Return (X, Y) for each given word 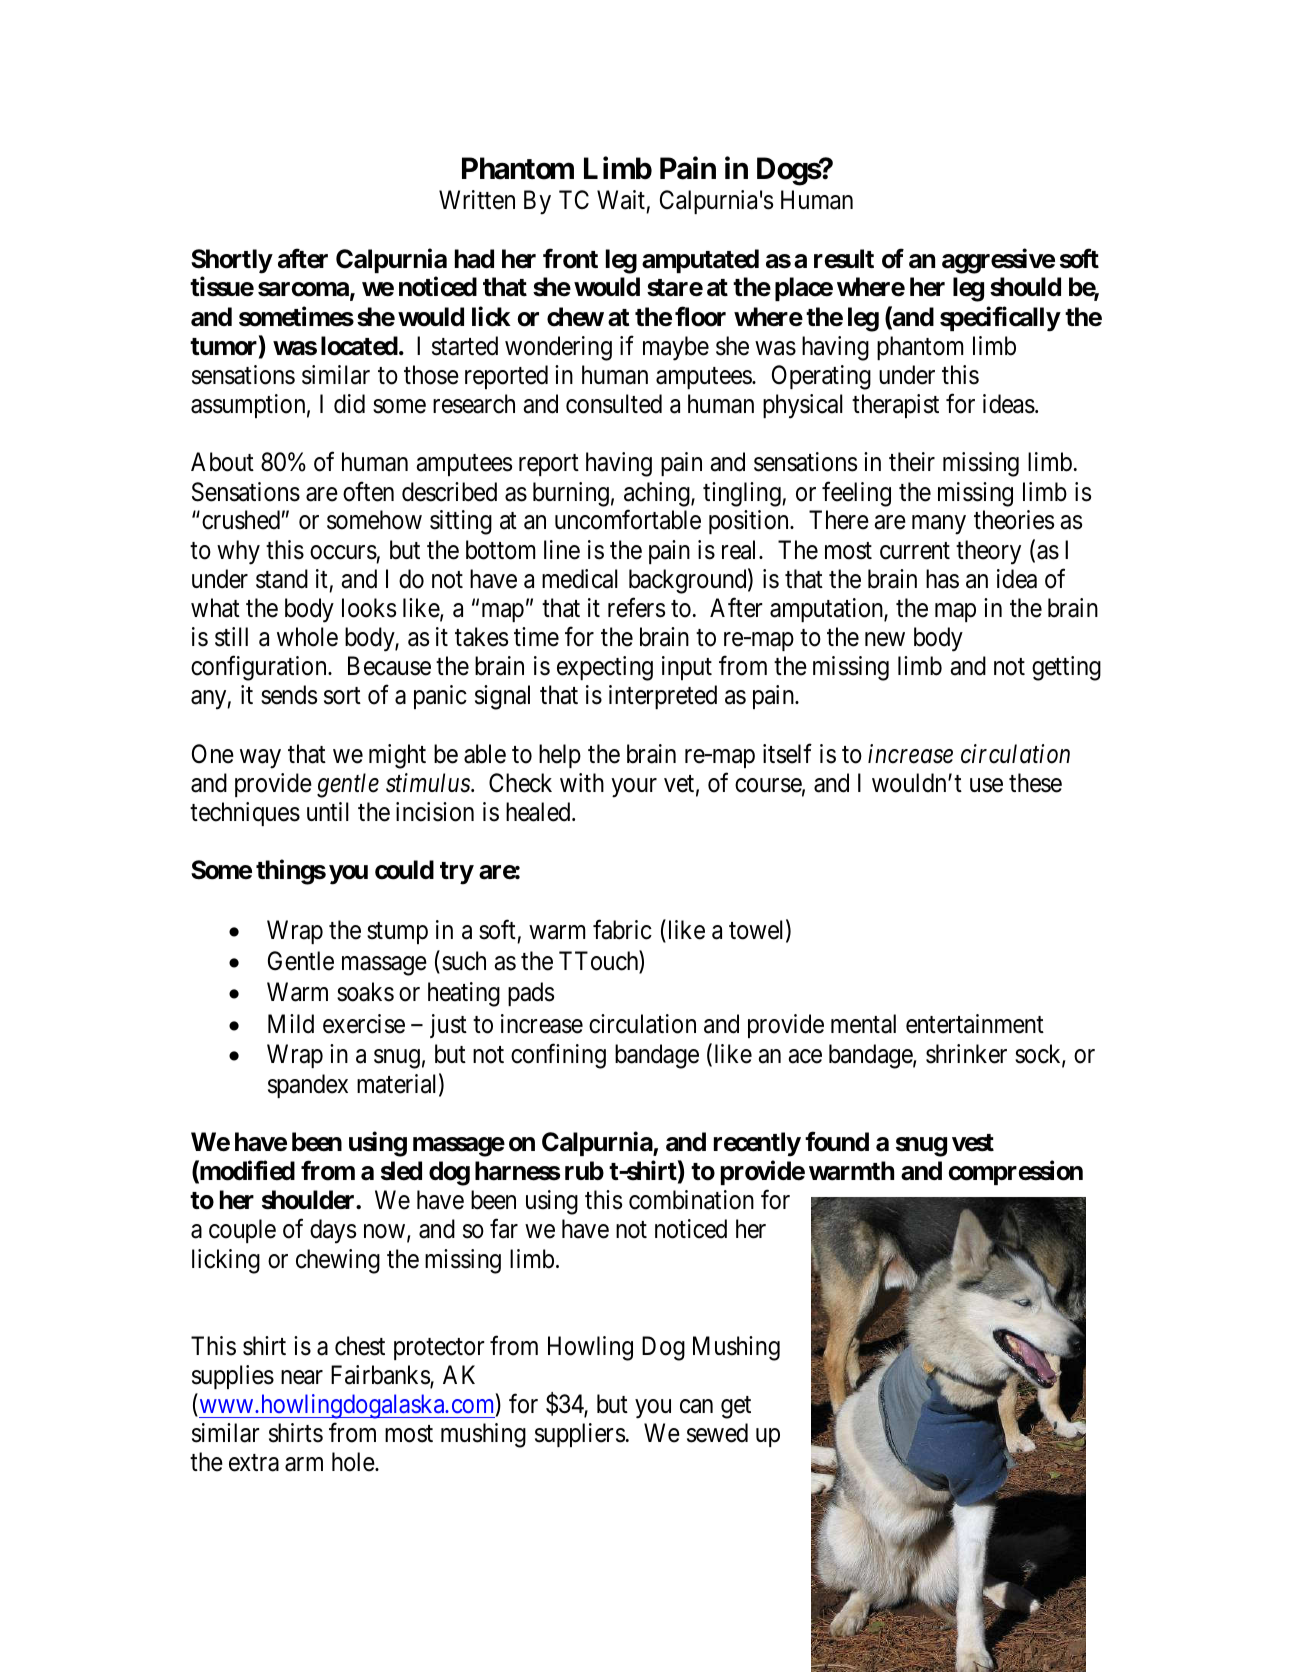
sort (342, 696)
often (368, 491)
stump (397, 933)
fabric (622, 930)
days (333, 1231)
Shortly (231, 261)
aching (658, 494)
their (912, 462)
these (1035, 783)
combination (691, 1200)
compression (1016, 1173)
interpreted (663, 697)
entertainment (975, 1024)
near (302, 1378)
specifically (1000, 319)
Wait (621, 200)
